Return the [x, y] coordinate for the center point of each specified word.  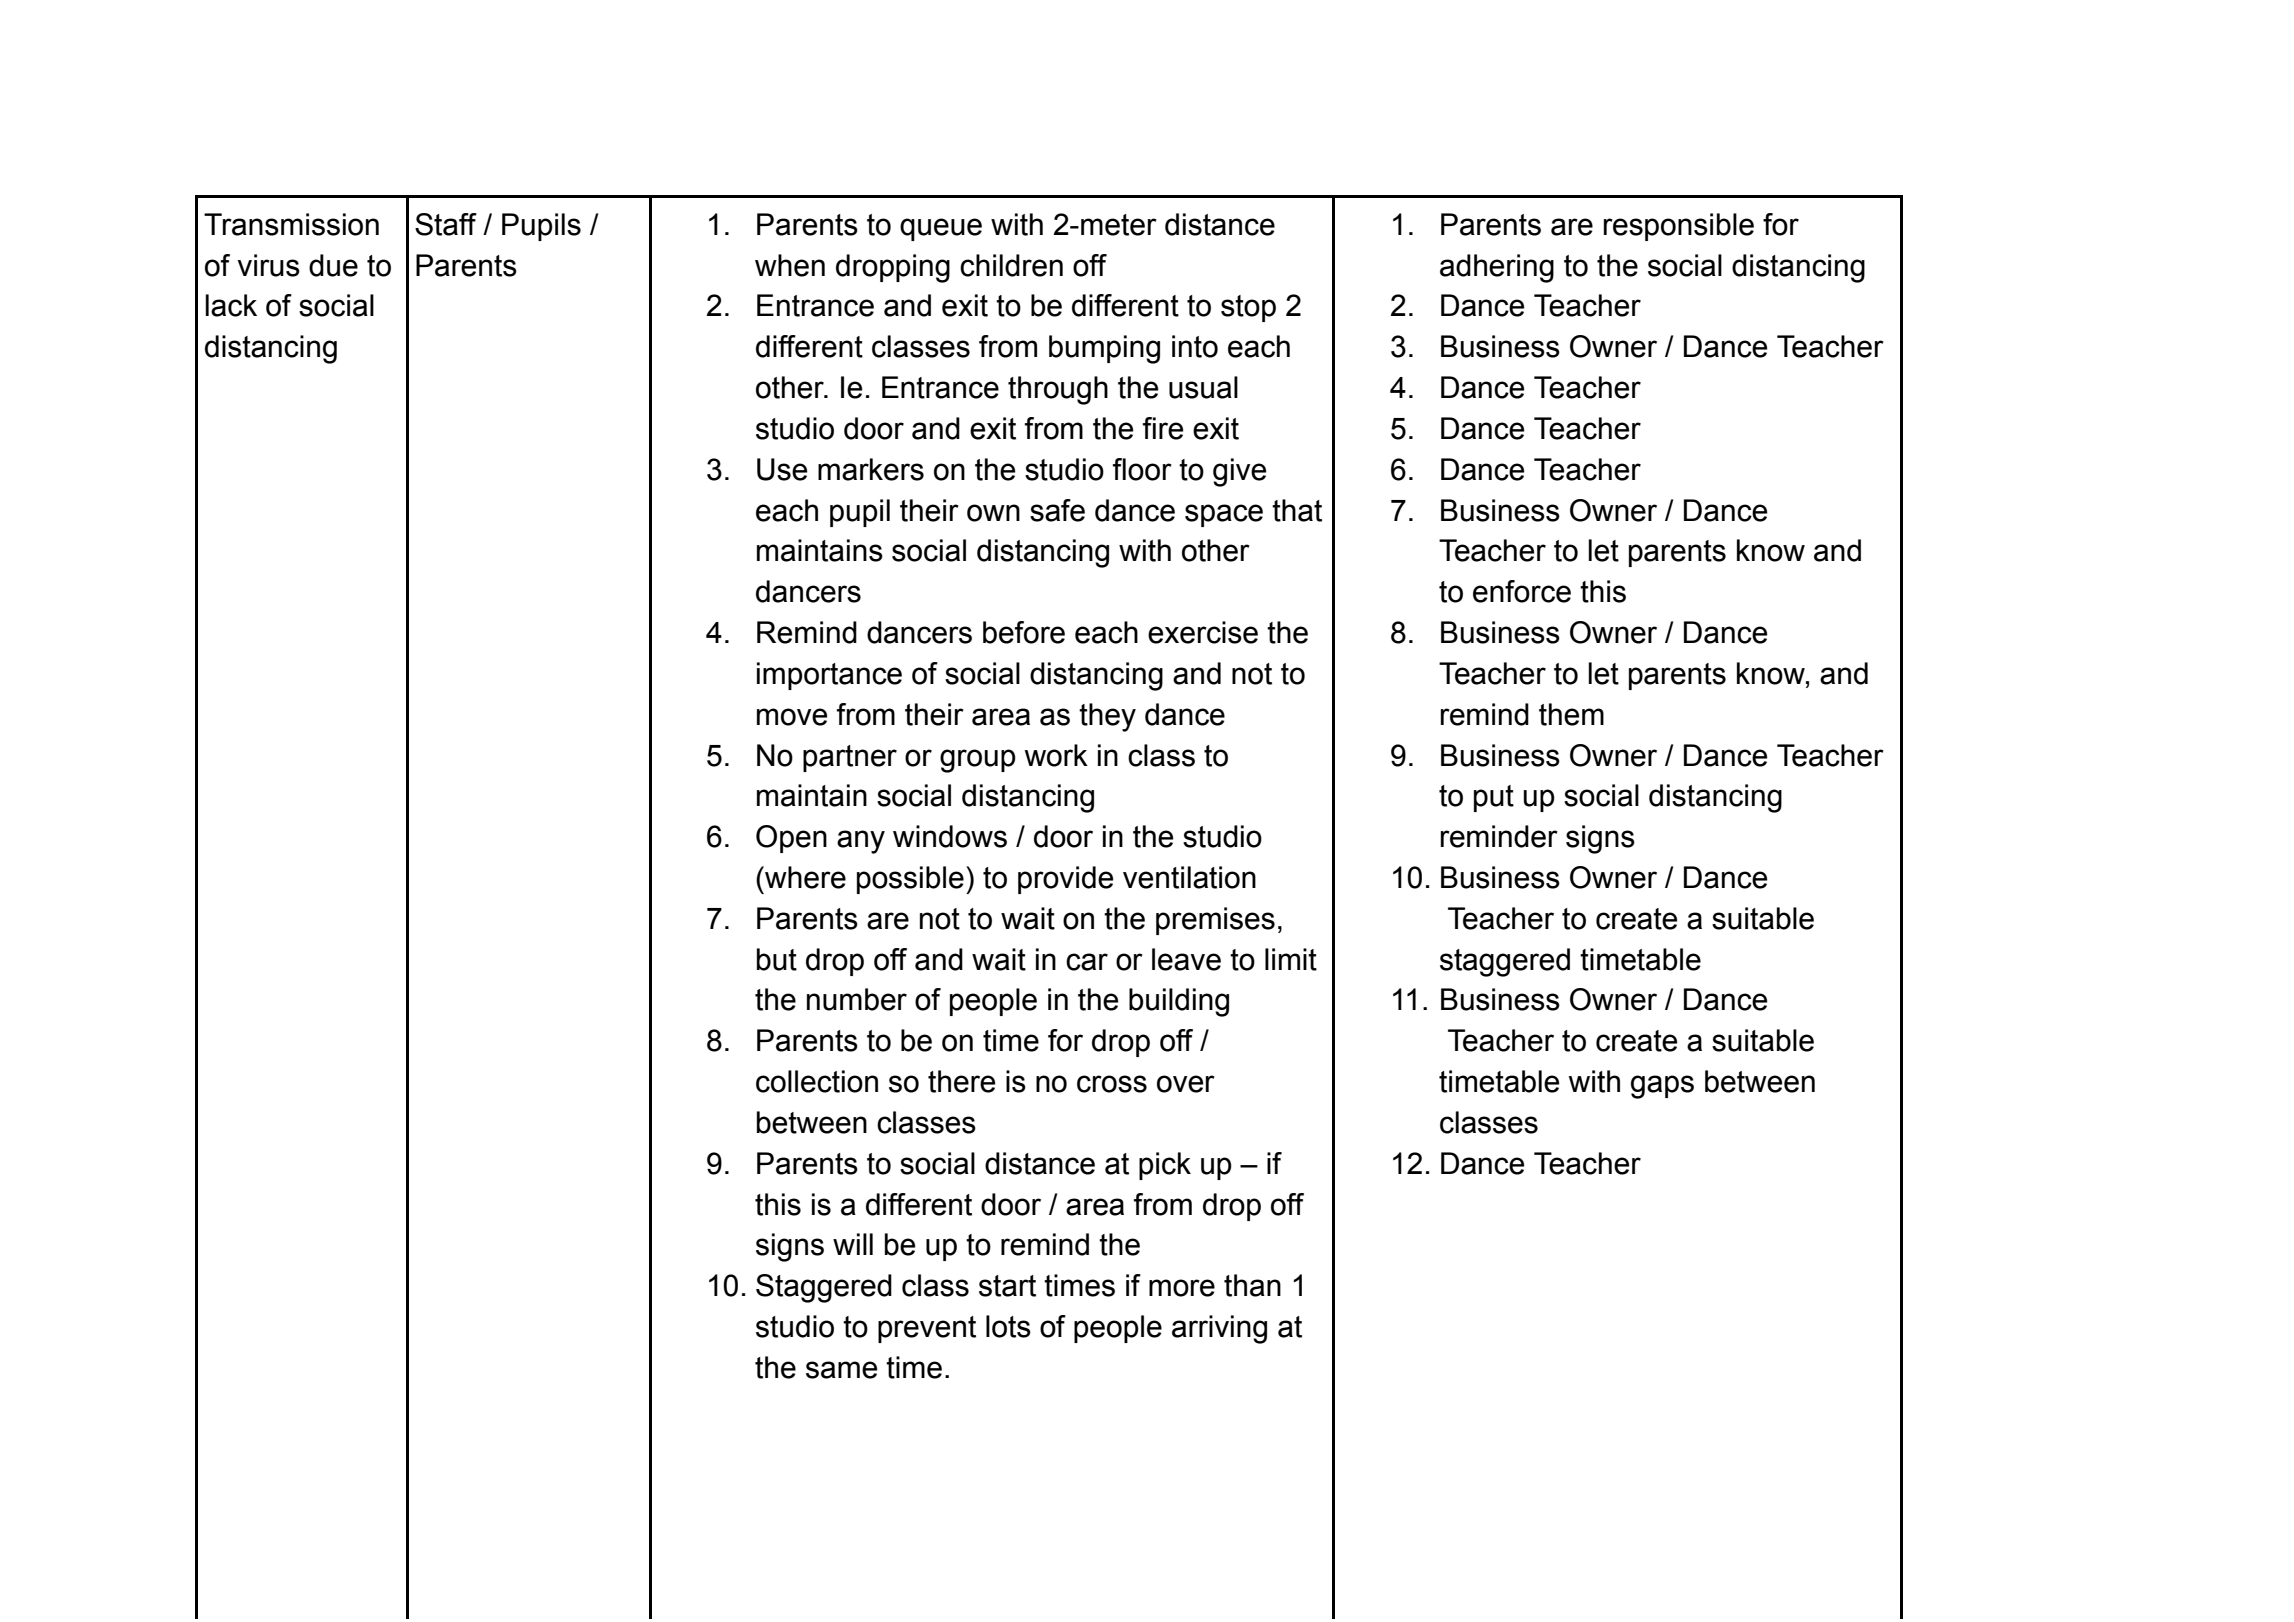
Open [791, 839]
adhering [1497, 268]
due [333, 265]
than [1252, 1285]
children [1011, 265]
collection [817, 1081]
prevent [927, 1329]
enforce [1522, 591]
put [1494, 798]
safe [1057, 510]
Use [782, 469]
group [978, 761]
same [841, 1370]
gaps [1662, 1087]
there [961, 1081]
